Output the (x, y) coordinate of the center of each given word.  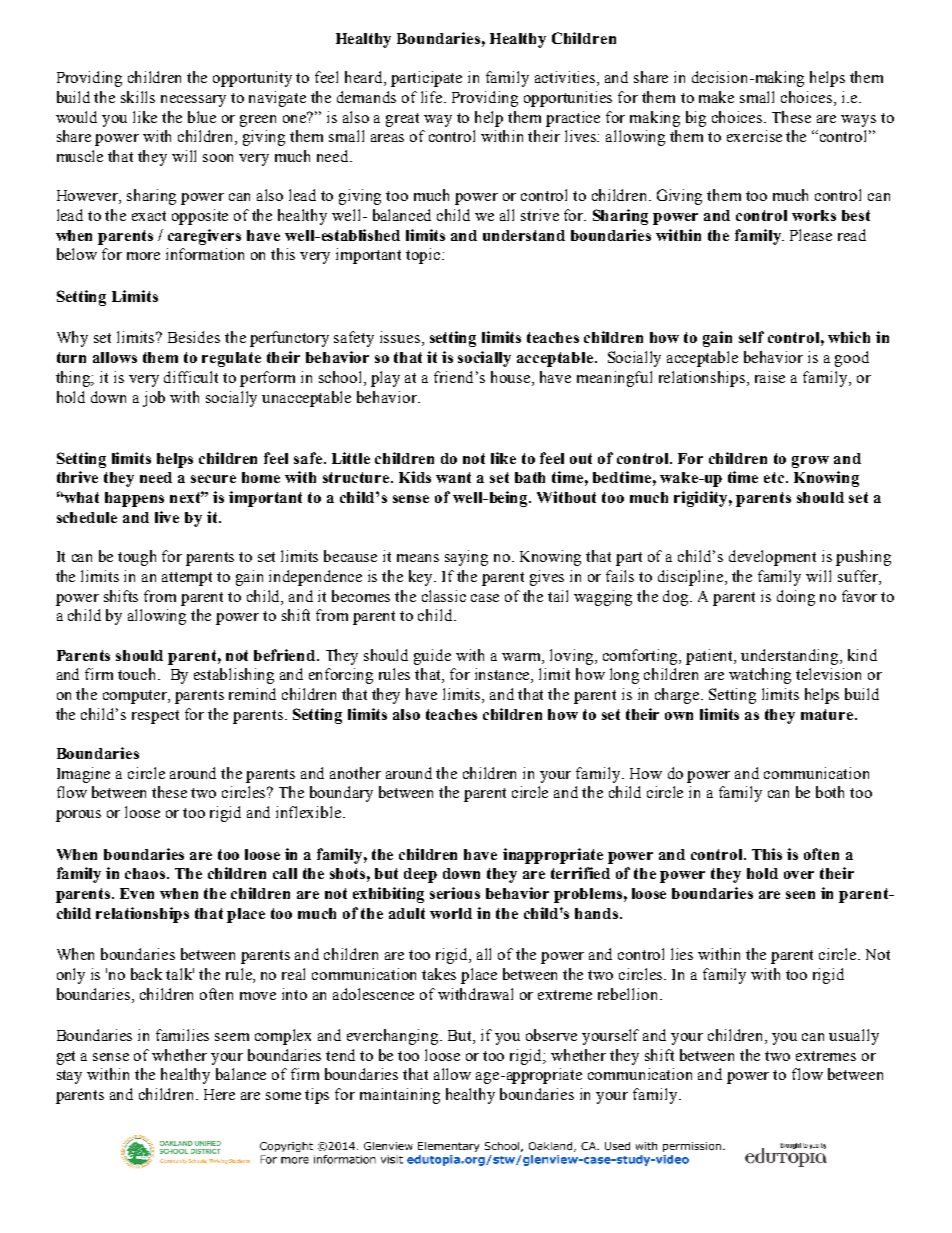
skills (138, 97)
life (433, 97)
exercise (754, 136)
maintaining (400, 1096)
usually (854, 1037)
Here (219, 1094)
